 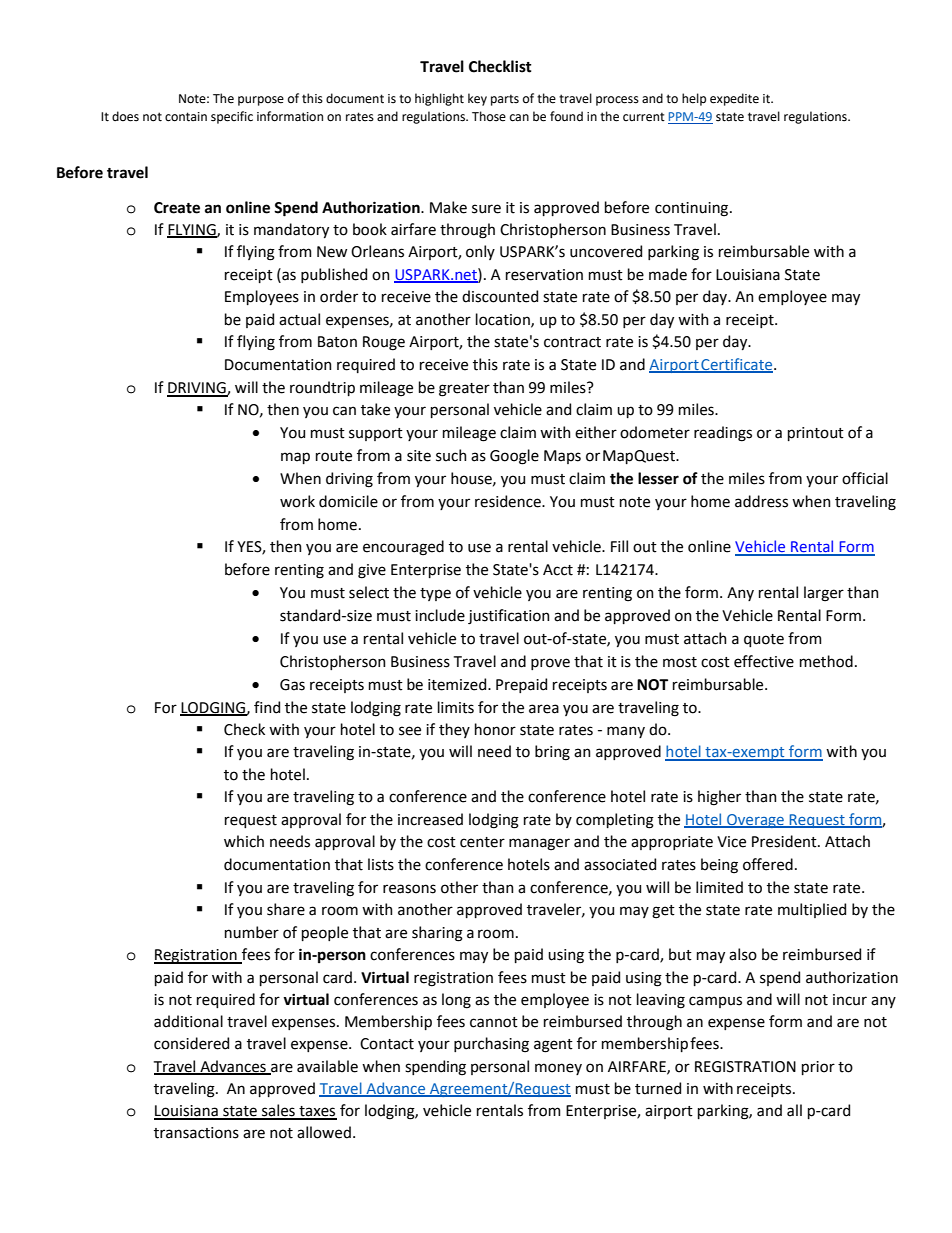 I want to click on quote, so click(x=764, y=640).
